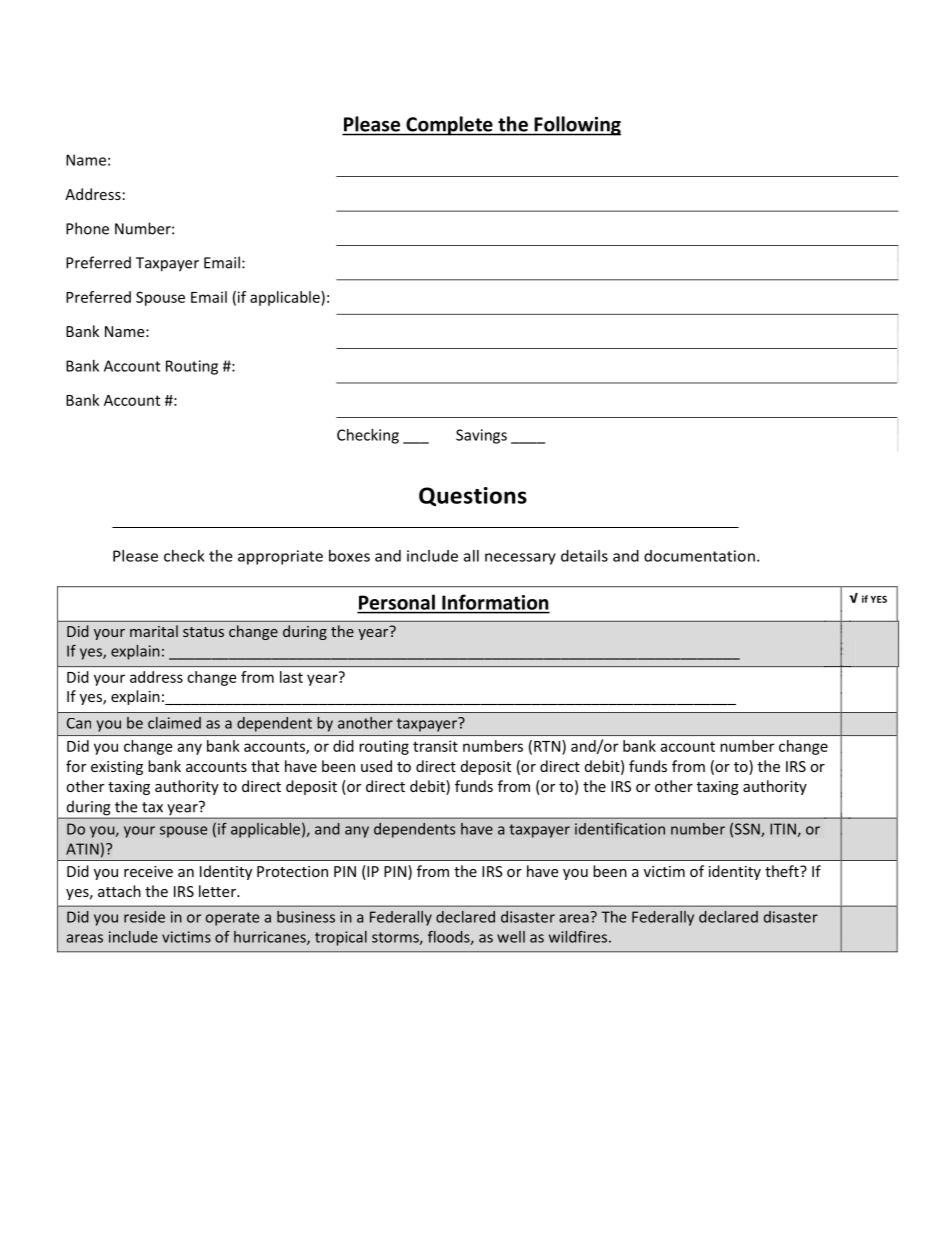  What do you see at coordinates (699, 556) in the document?
I see `documentation` at bounding box center [699, 556].
